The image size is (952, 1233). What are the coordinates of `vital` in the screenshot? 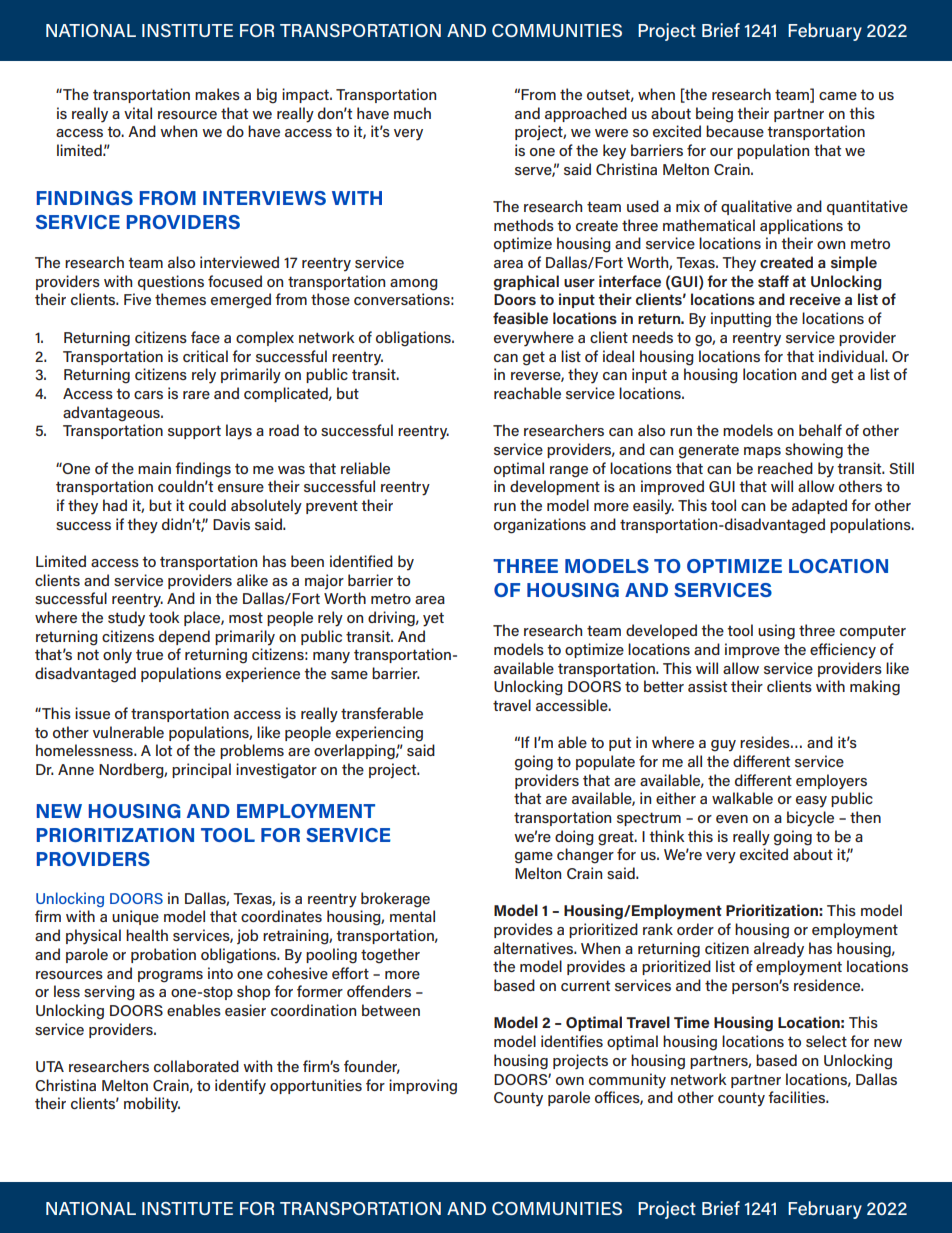 It's located at (138, 113).
